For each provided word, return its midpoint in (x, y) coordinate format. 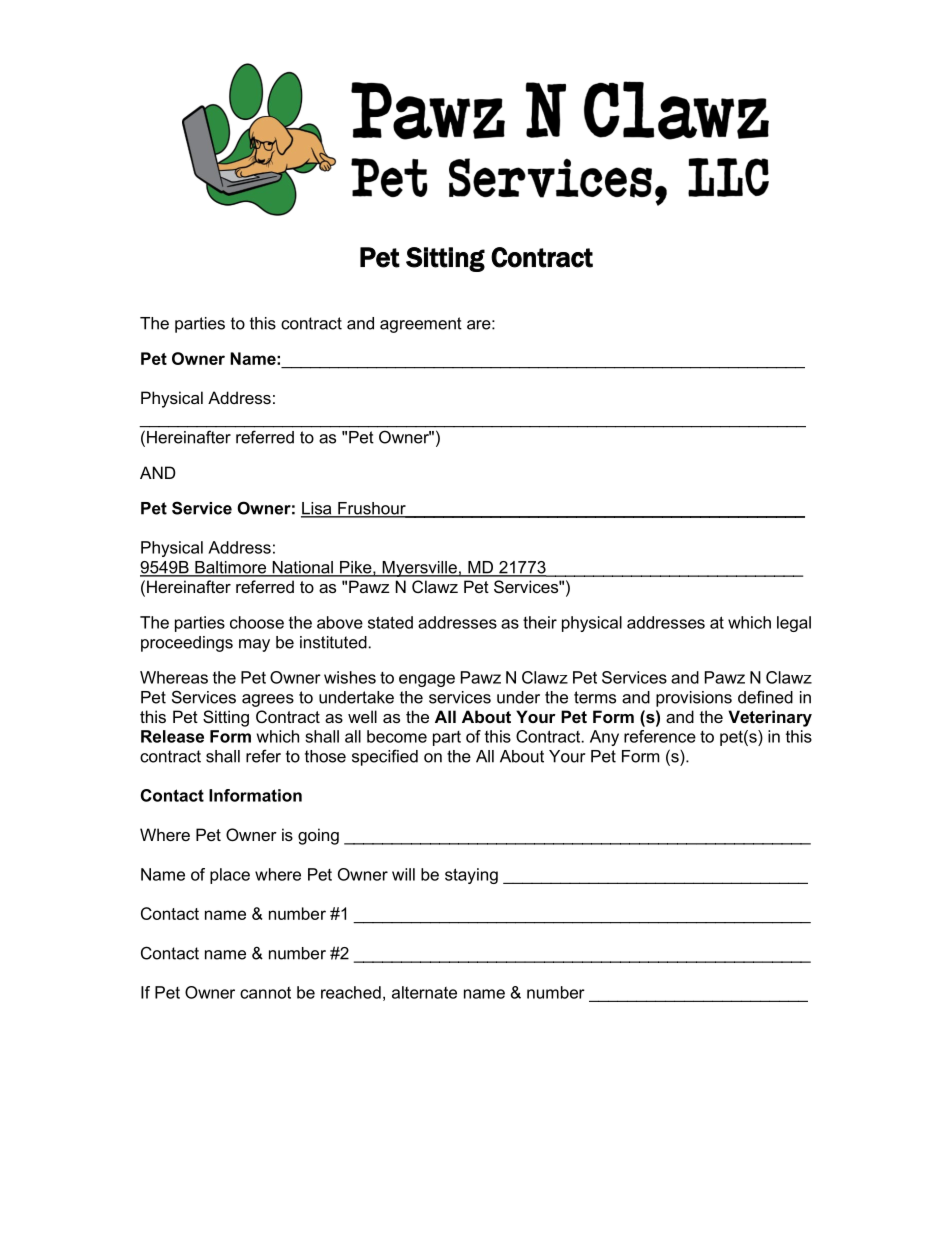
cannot (265, 993)
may (254, 645)
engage (427, 680)
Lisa (317, 509)
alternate (424, 992)
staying (471, 876)
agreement (421, 325)
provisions (694, 699)
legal (794, 624)
